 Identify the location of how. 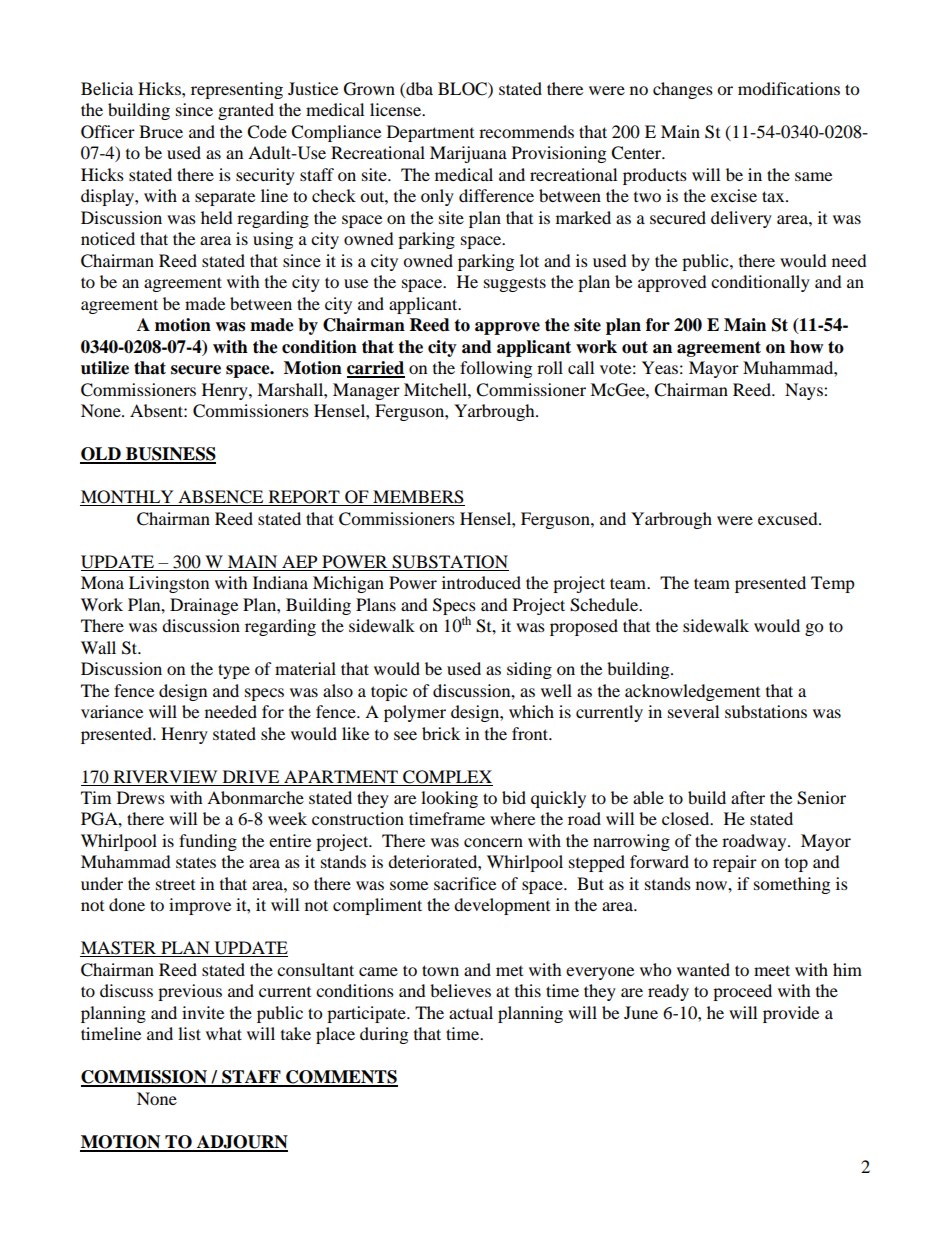
(806, 347).
